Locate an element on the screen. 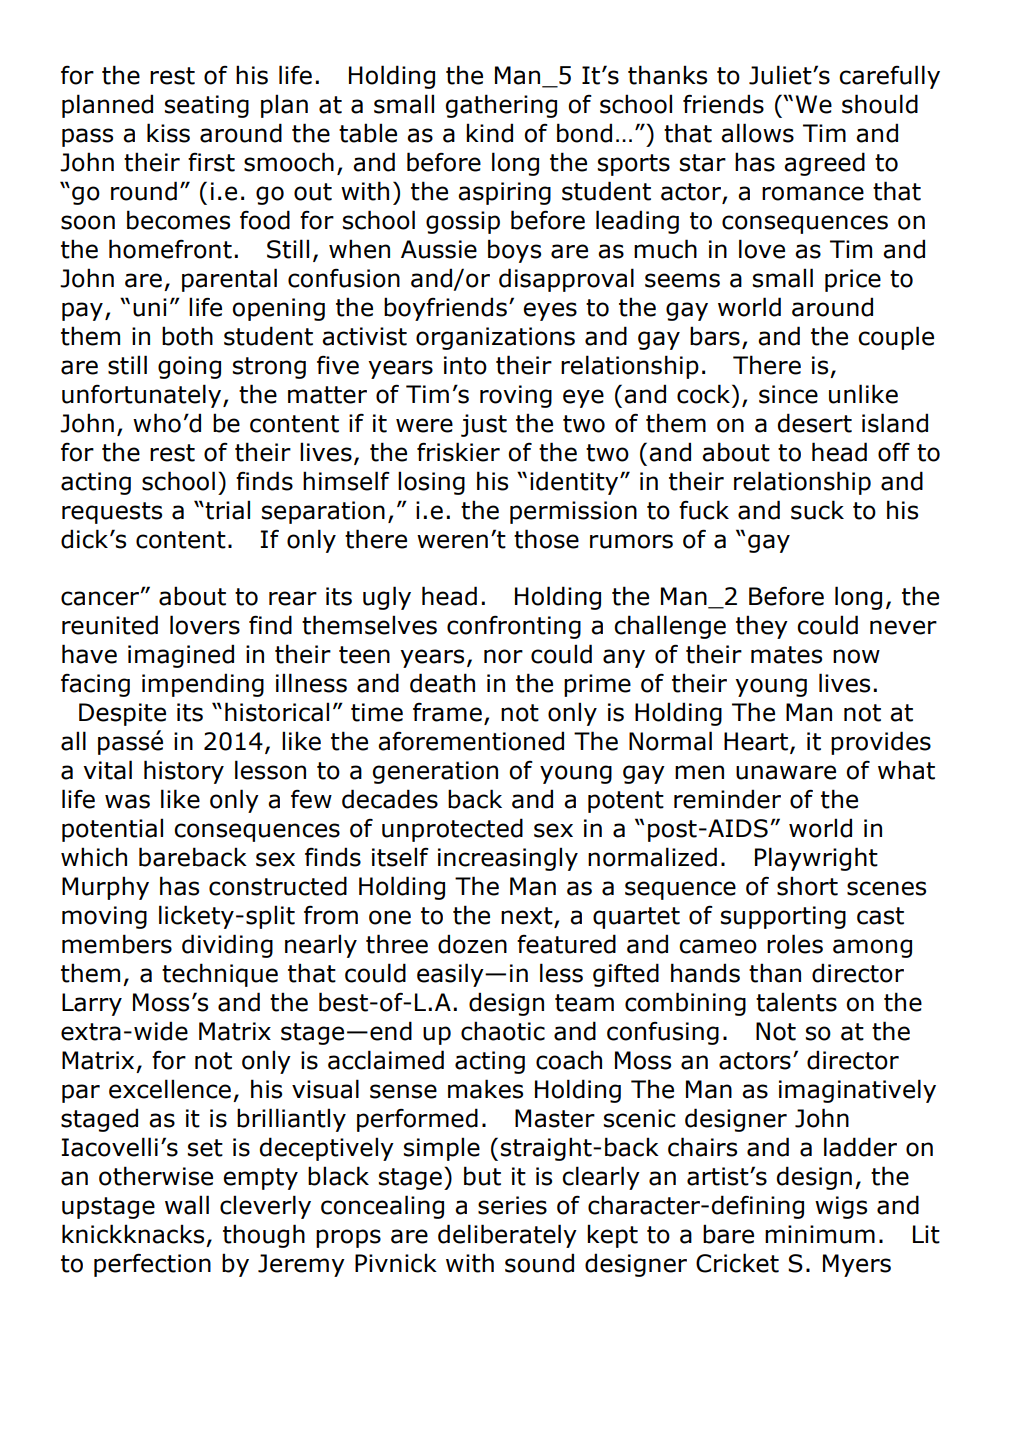  roving is located at coordinates (516, 396).
